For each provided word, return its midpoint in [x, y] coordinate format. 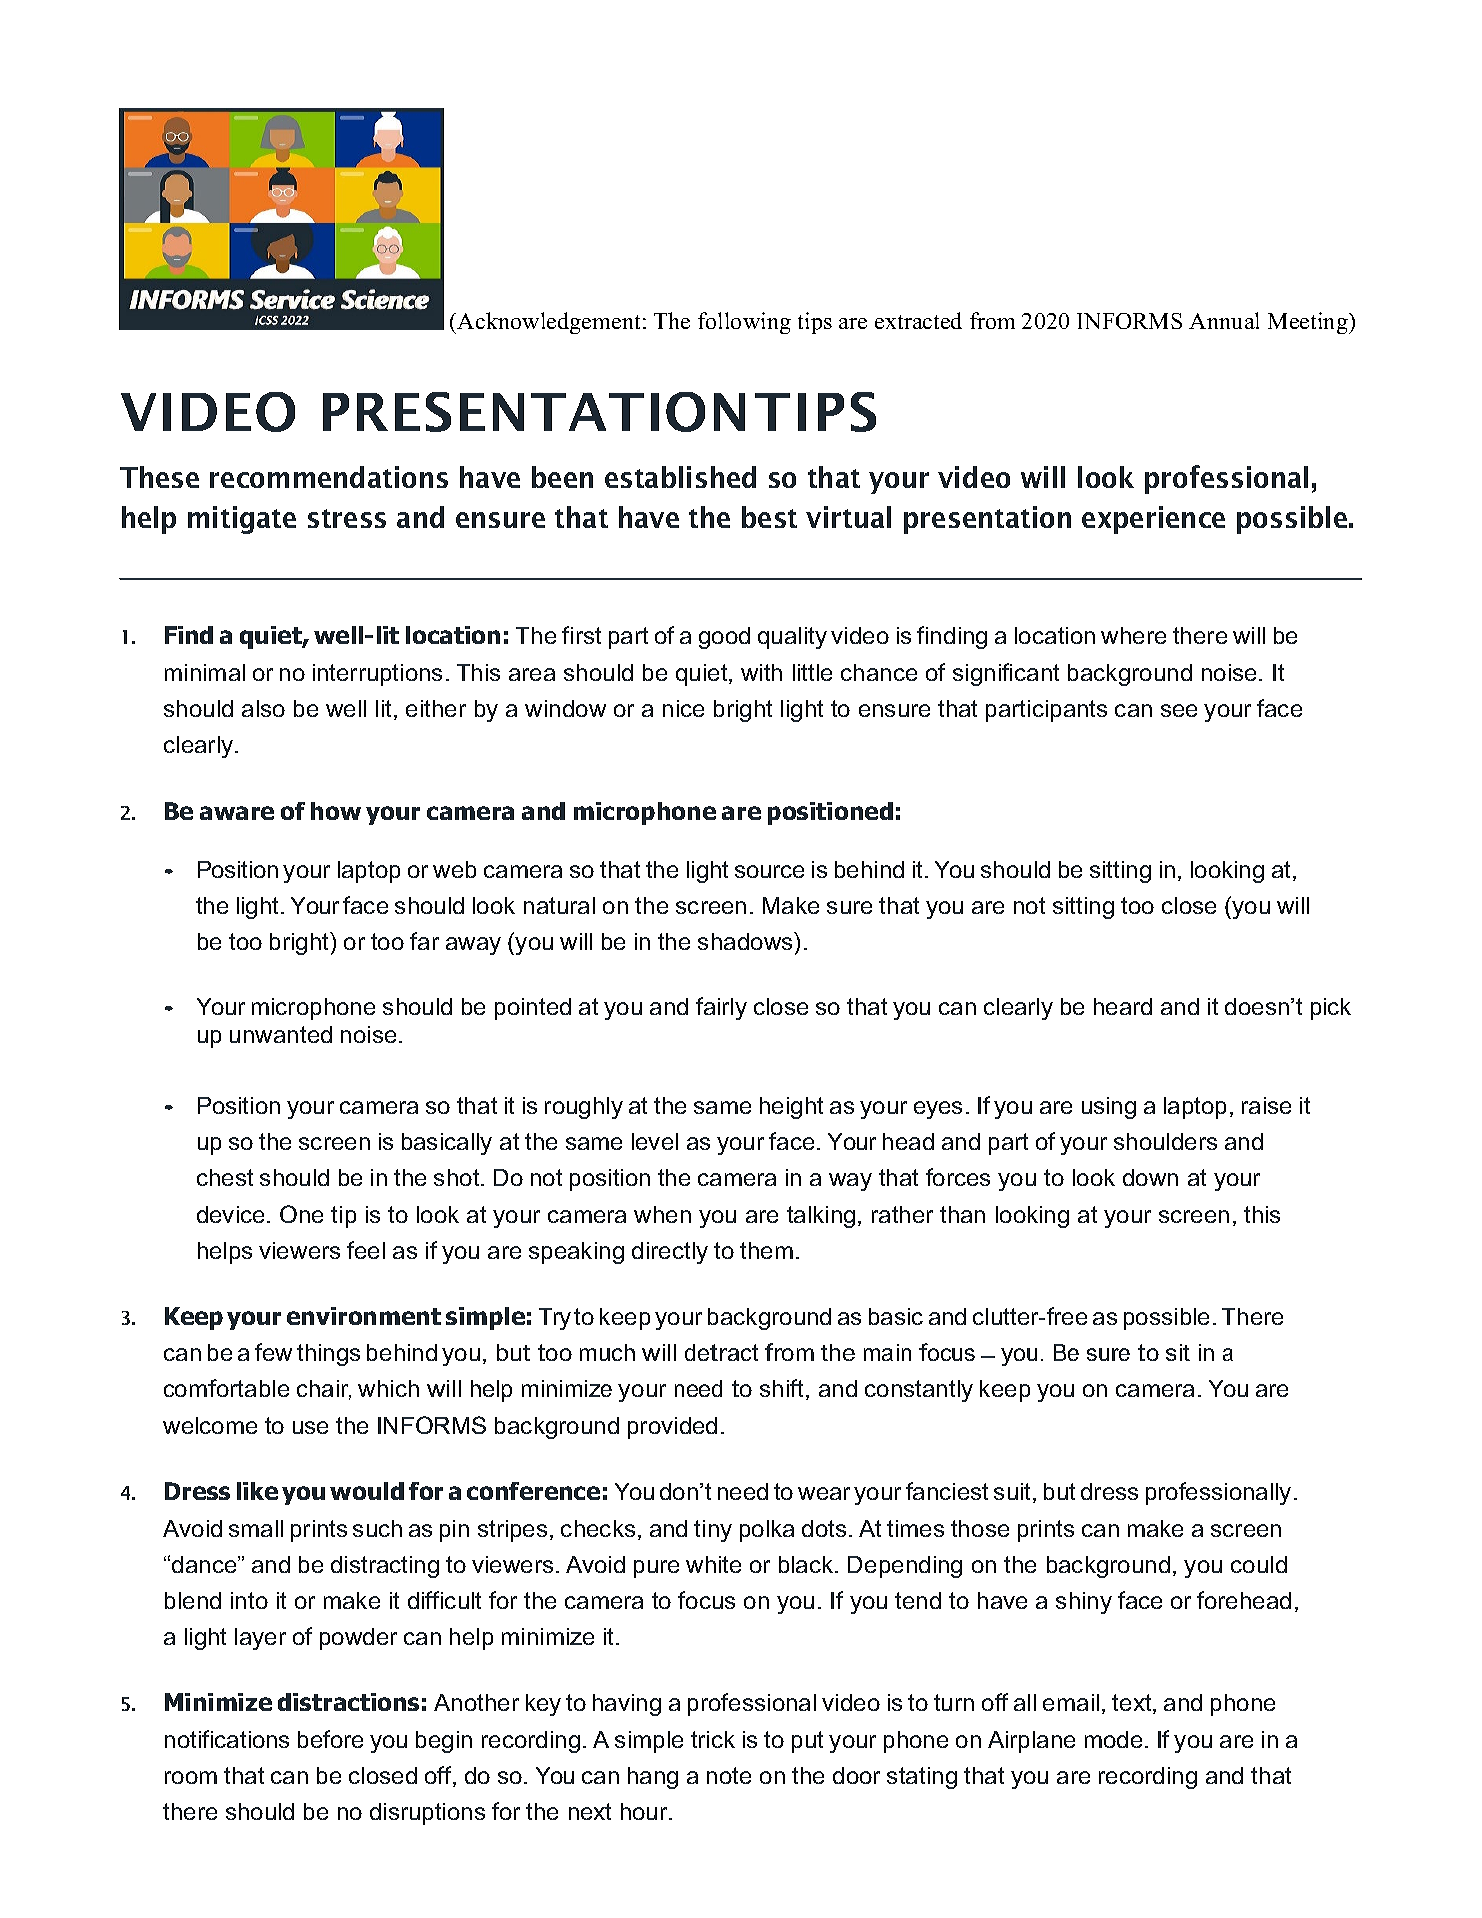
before [330, 1739]
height [791, 1108]
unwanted [281, 1034]
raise [1266, 1105]
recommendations [329, 477]
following [744, 323]
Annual [1224, 320]
